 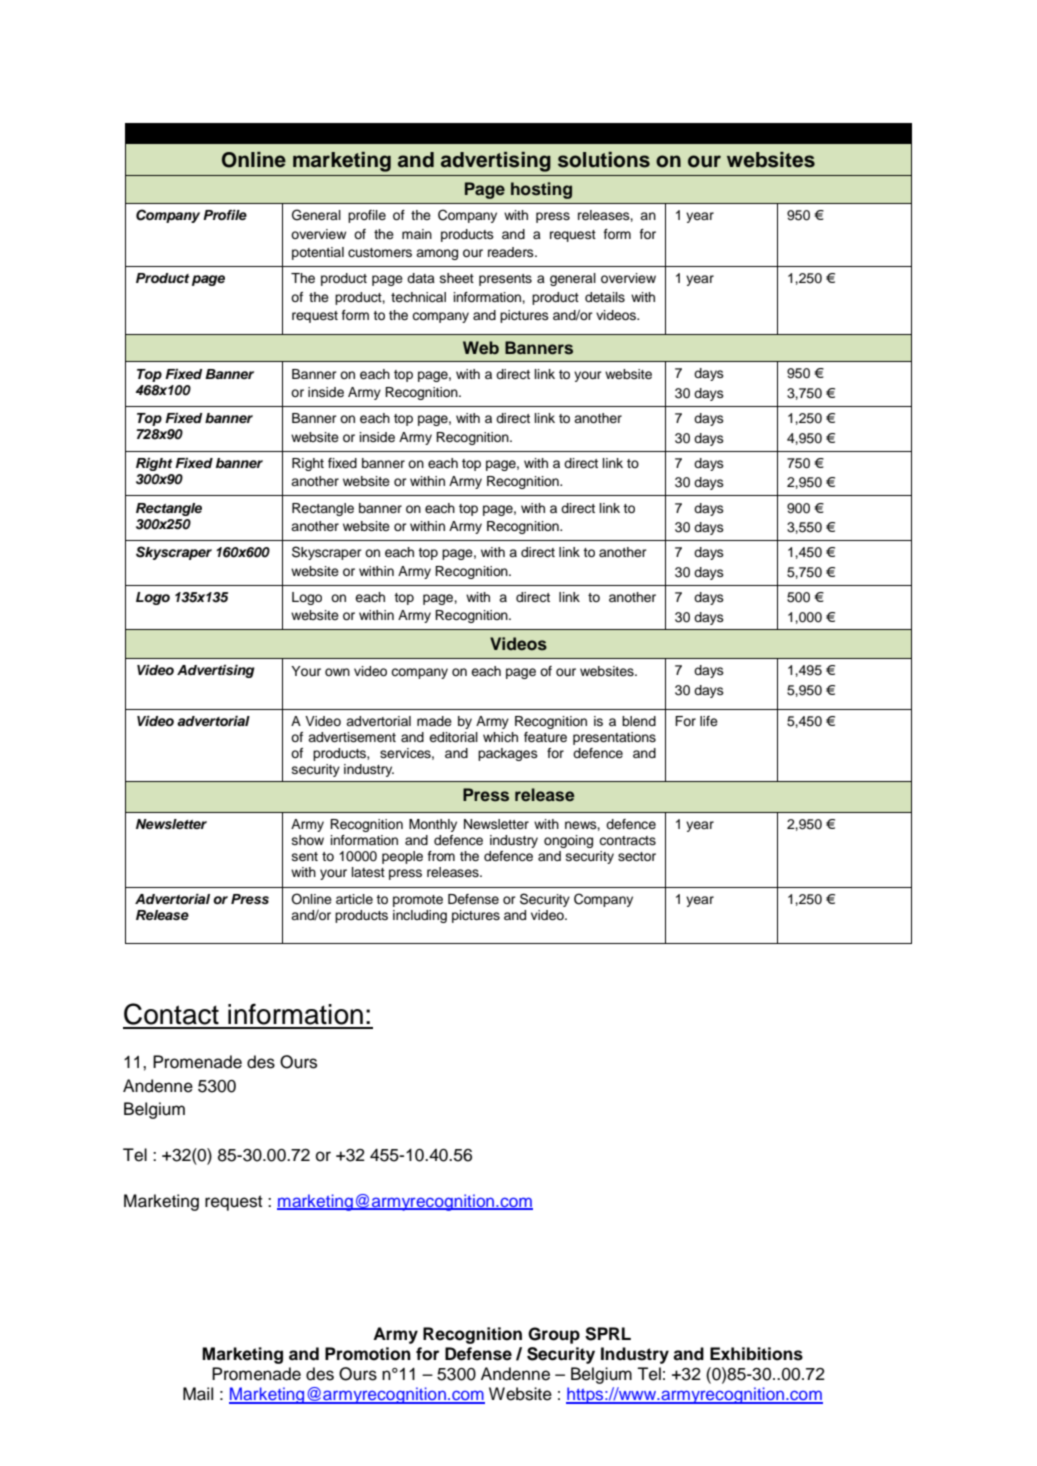 I want to click on Mail, so click(x=198, y=1394).
